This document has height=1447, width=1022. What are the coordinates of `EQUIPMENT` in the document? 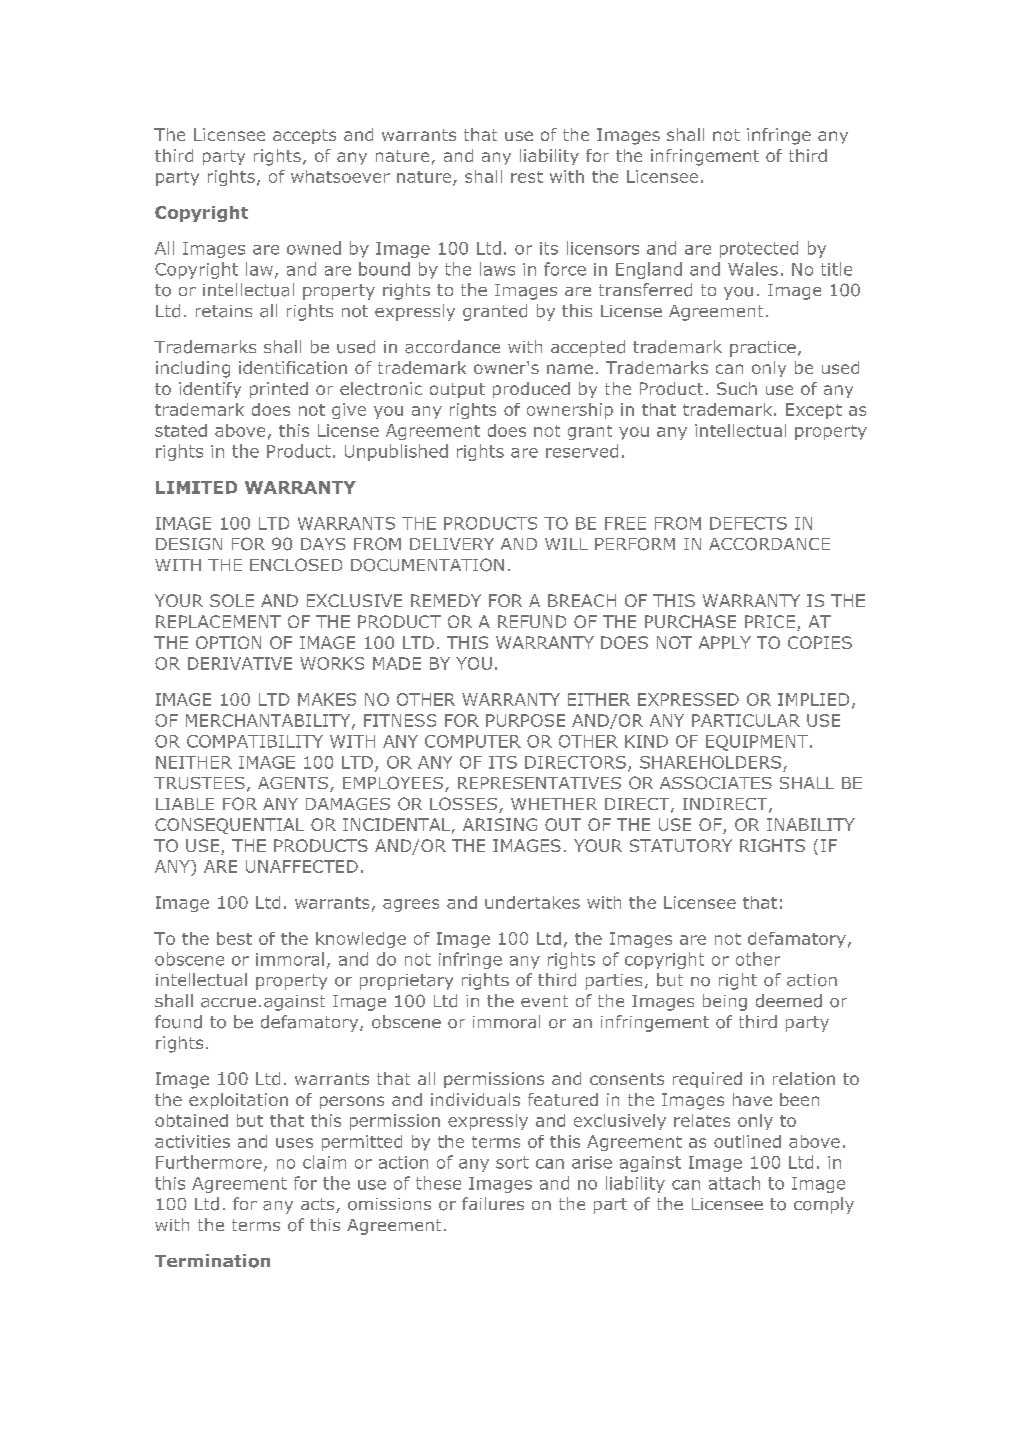 It's located at (757, 743).
